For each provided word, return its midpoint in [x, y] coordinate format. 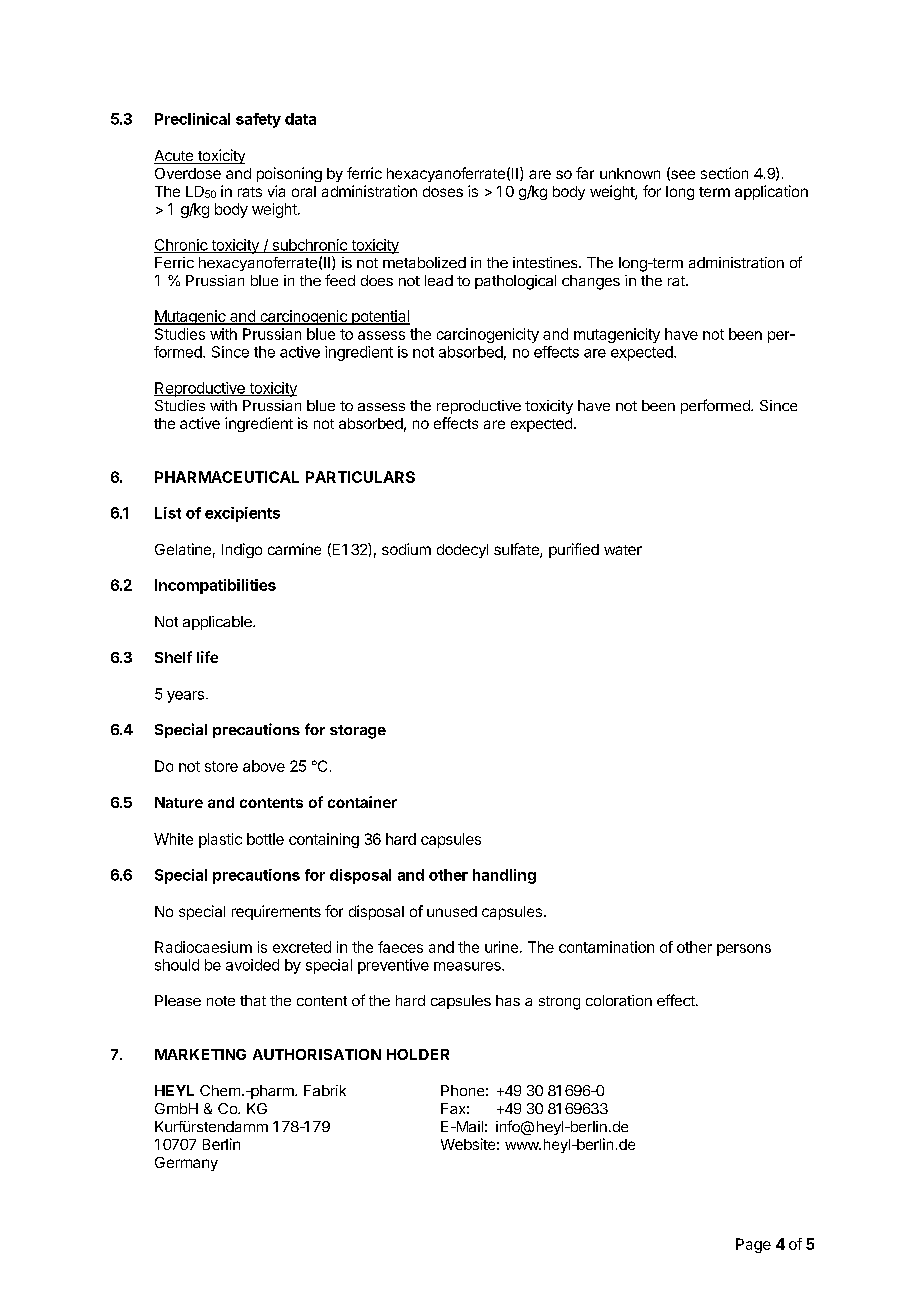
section [724, 173]
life [207, 657]
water [623, 550]
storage [358, 732]
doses [443, 191]
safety [258, 120]
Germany [186, 1164]
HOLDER [418, 1054]
